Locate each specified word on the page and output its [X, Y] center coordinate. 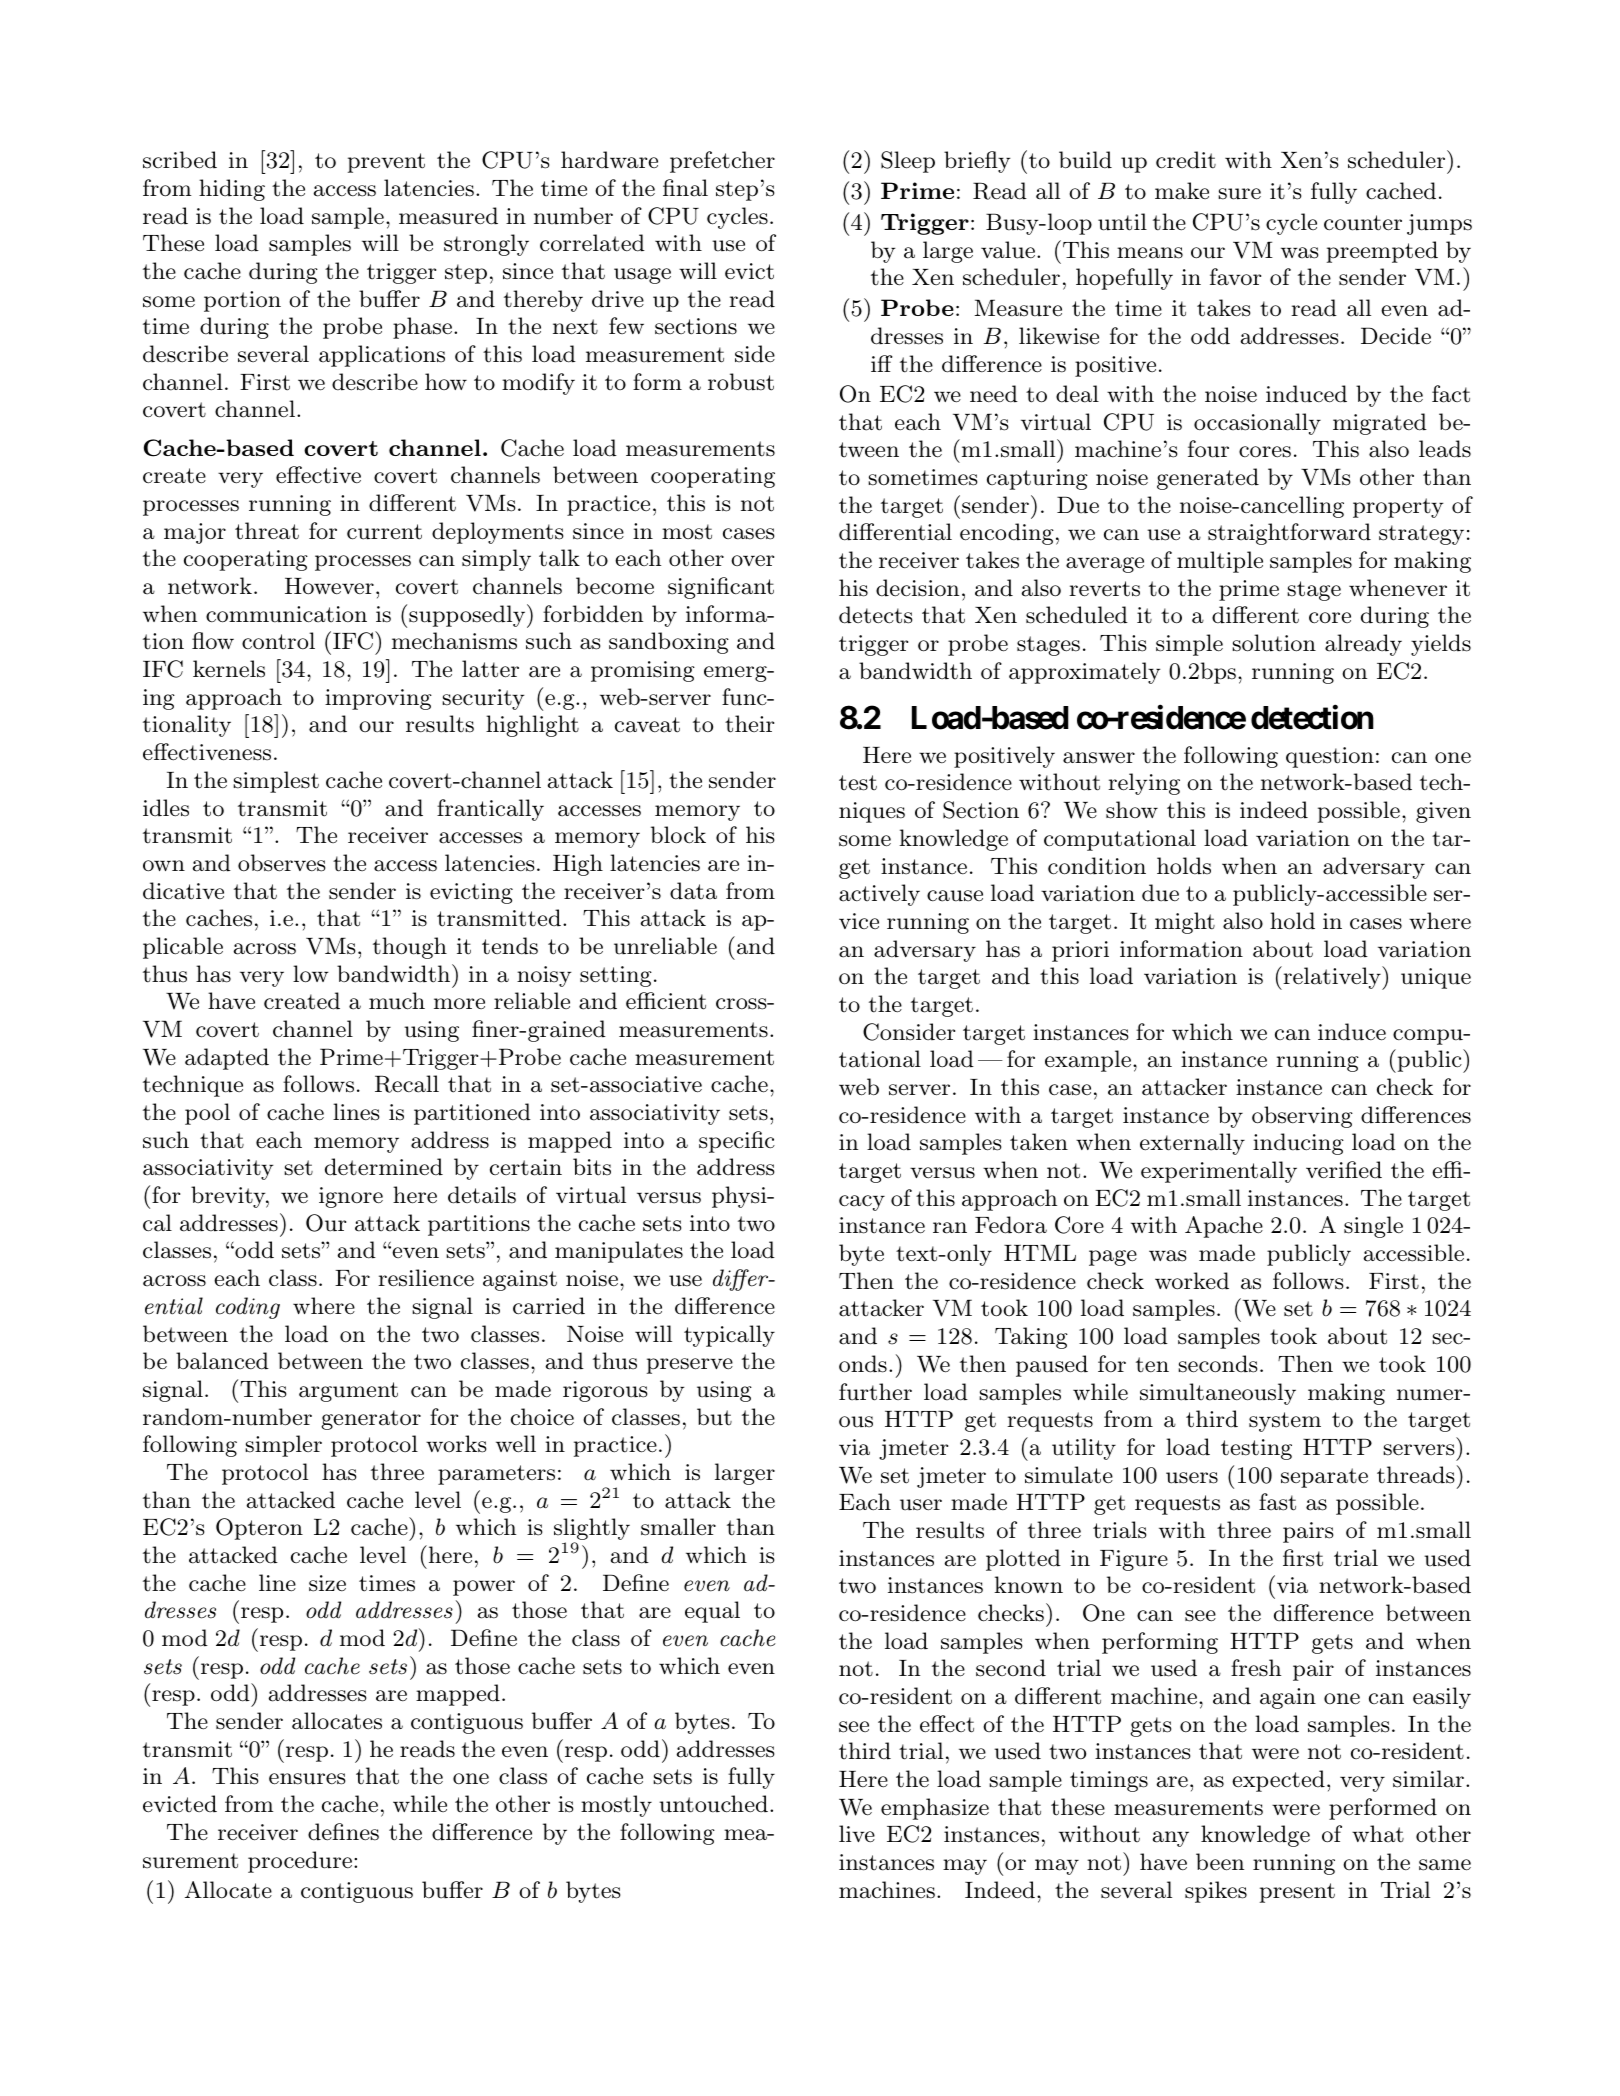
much [397, 1001]
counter [1363, 223]
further [875, 1392]
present [1297, 1893]
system [1285, 1422]
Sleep [908, 162]
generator [371, 1420]
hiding [232, 190]
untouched [713, 1804]
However [329, 586]
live [857, 1834]
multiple [1220, 562]
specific [737, 1142]
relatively [1332, 978]
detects [875, 615]
